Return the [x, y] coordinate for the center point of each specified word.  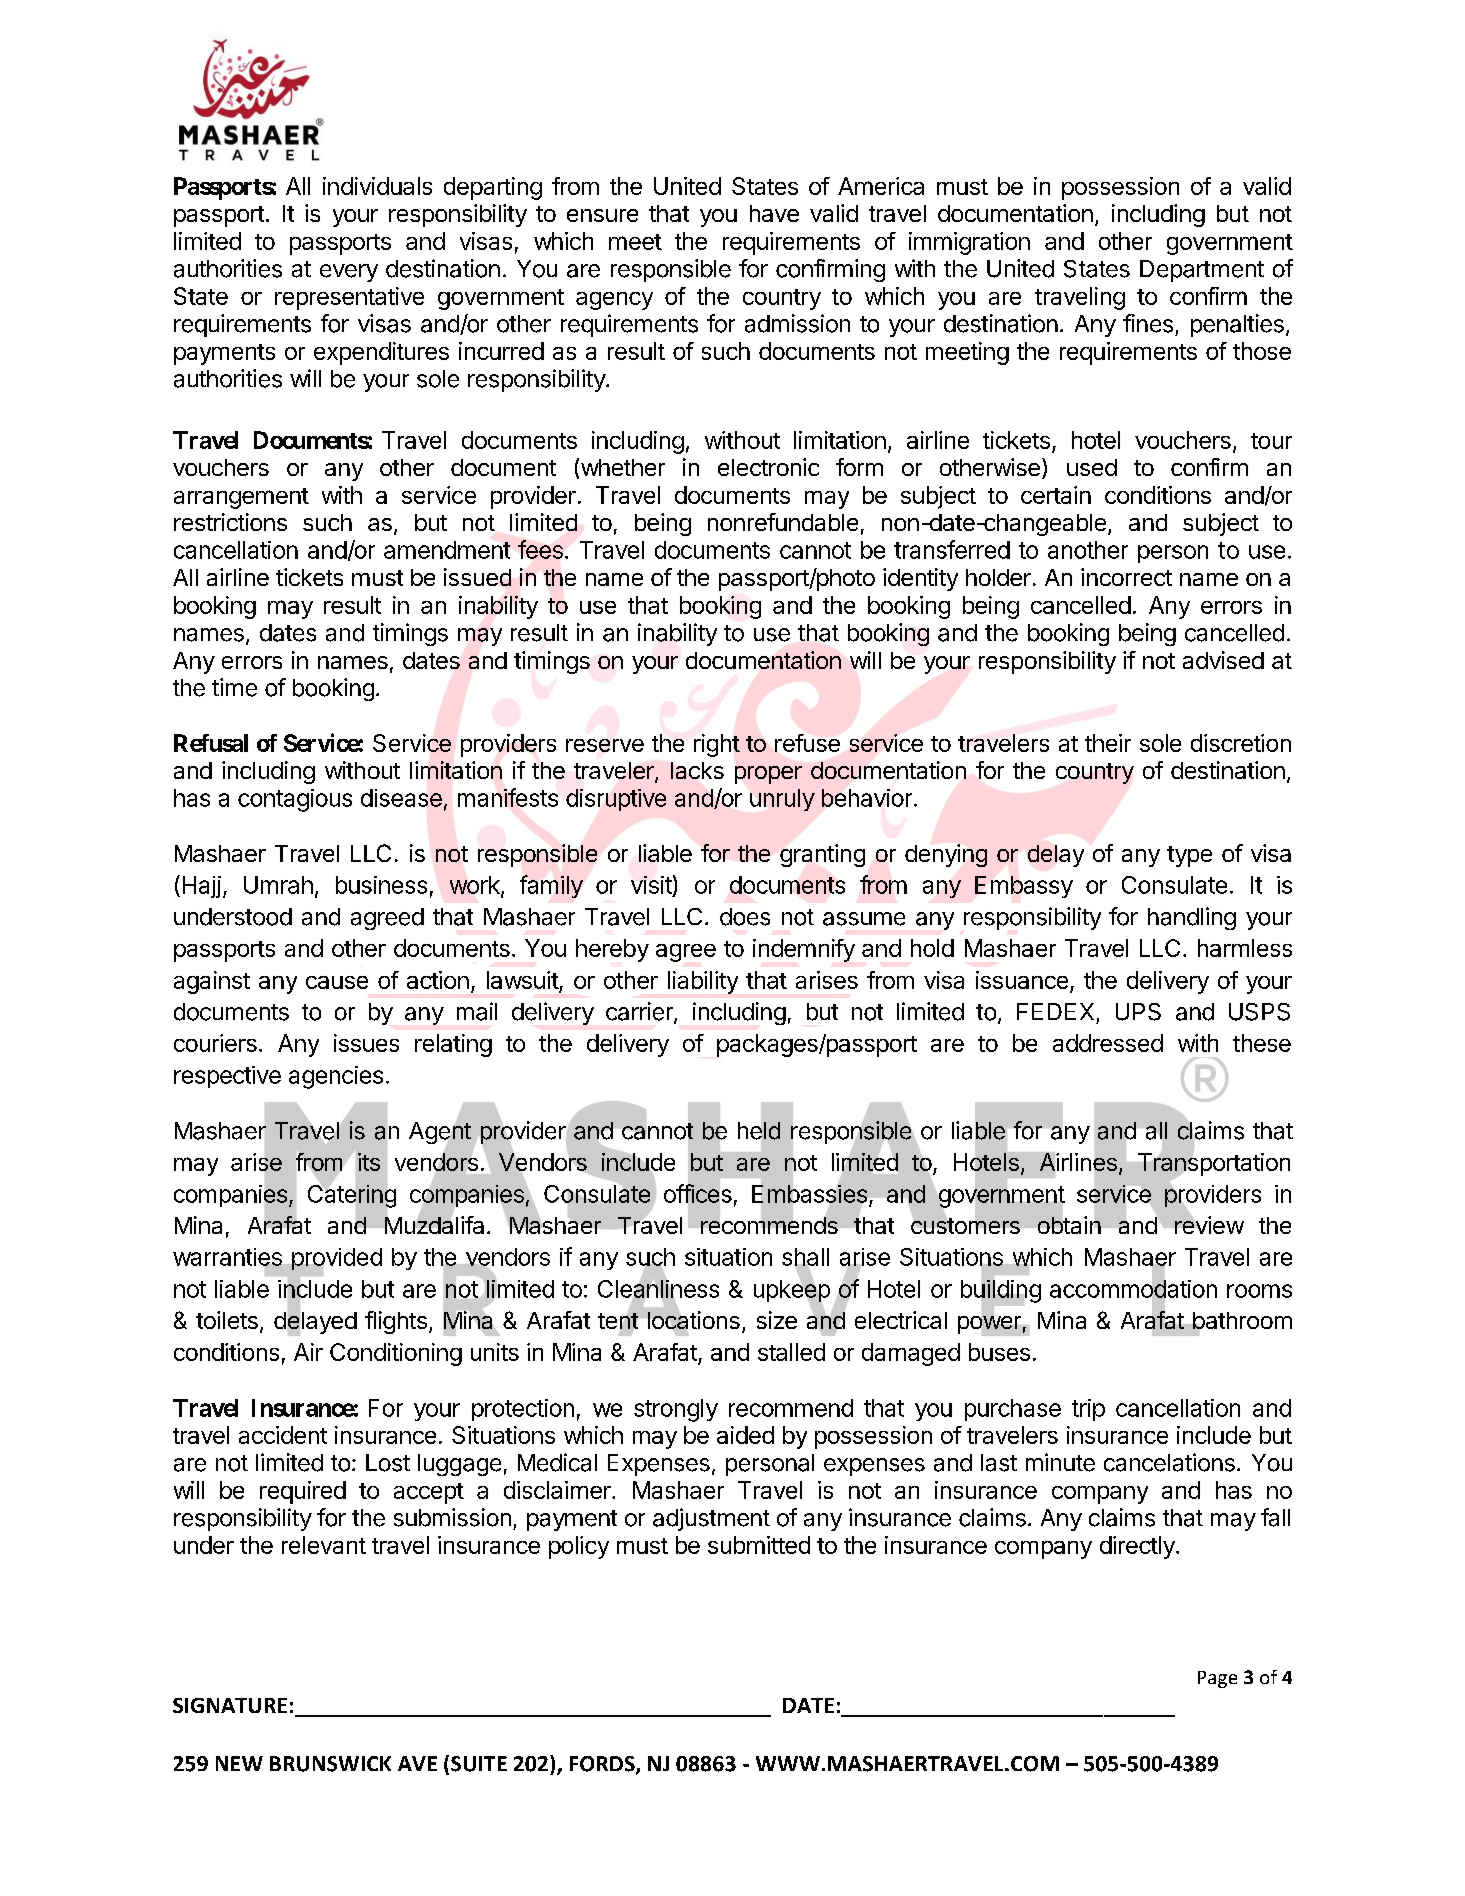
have [774, 213]
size [777, 1320]
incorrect [1126, 577]
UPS [1138, 1012]
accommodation [1133, 1289]
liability [703, 982]
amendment [447, 550]
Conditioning [396, 1354]
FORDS [603, 1765]
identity [920, 579]
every [349, 273]
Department [1202, 271]
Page [1217, 1679]
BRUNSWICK [330, 1764]
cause [337, 982]
